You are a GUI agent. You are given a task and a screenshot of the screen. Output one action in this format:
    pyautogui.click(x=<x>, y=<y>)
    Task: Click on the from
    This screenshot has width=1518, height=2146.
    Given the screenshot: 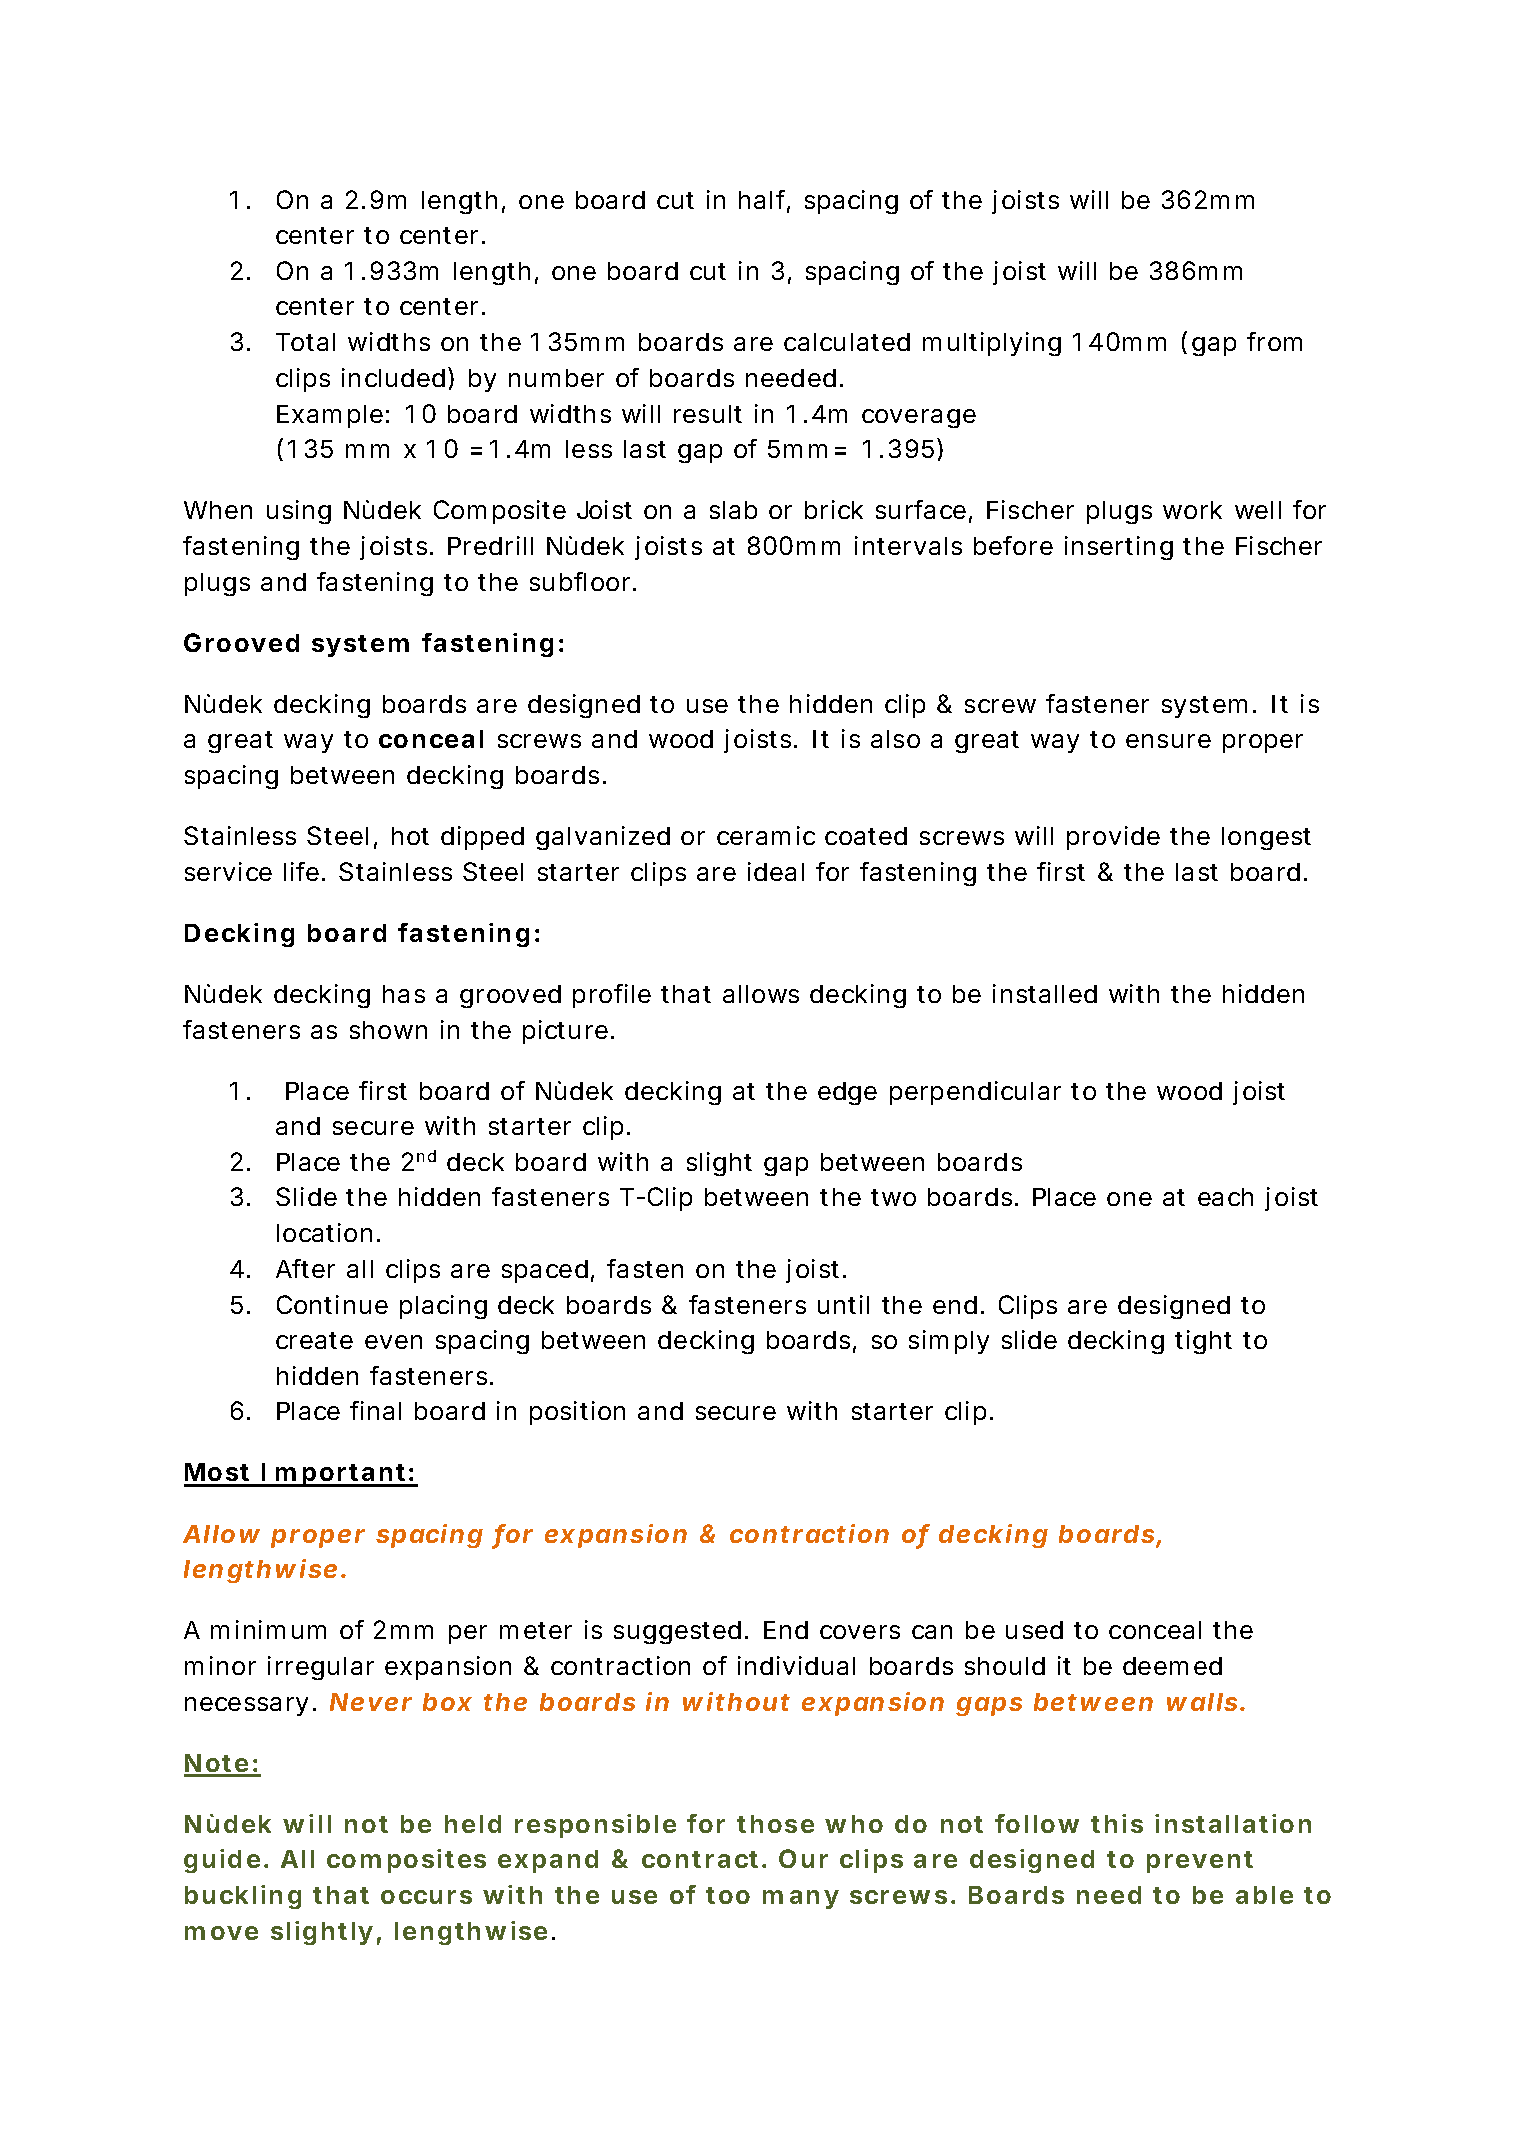 What is the action you would take?
    pyautogui.click(x=1274, y=341)
